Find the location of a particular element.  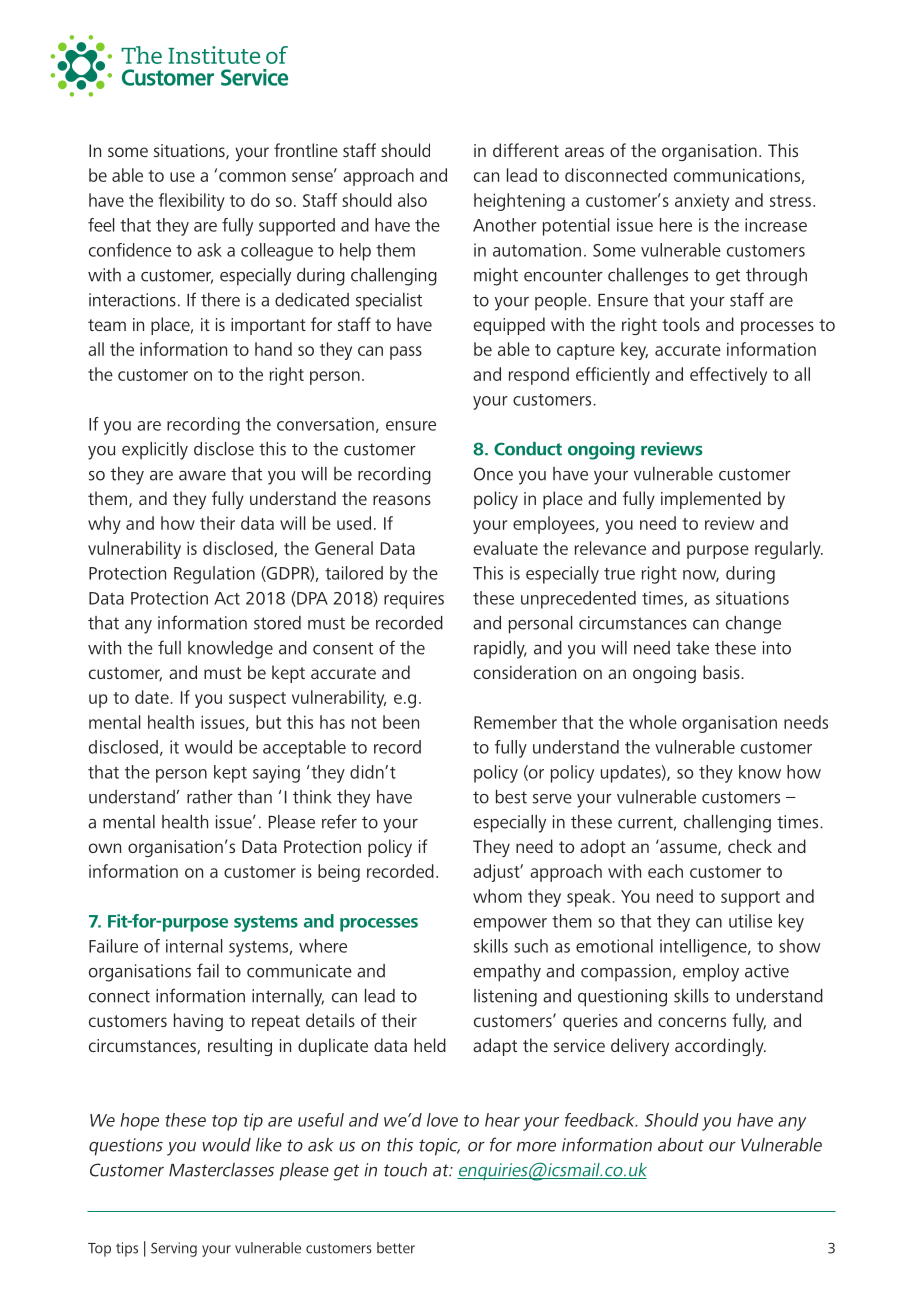

been is located at coordinates (401, 722).
